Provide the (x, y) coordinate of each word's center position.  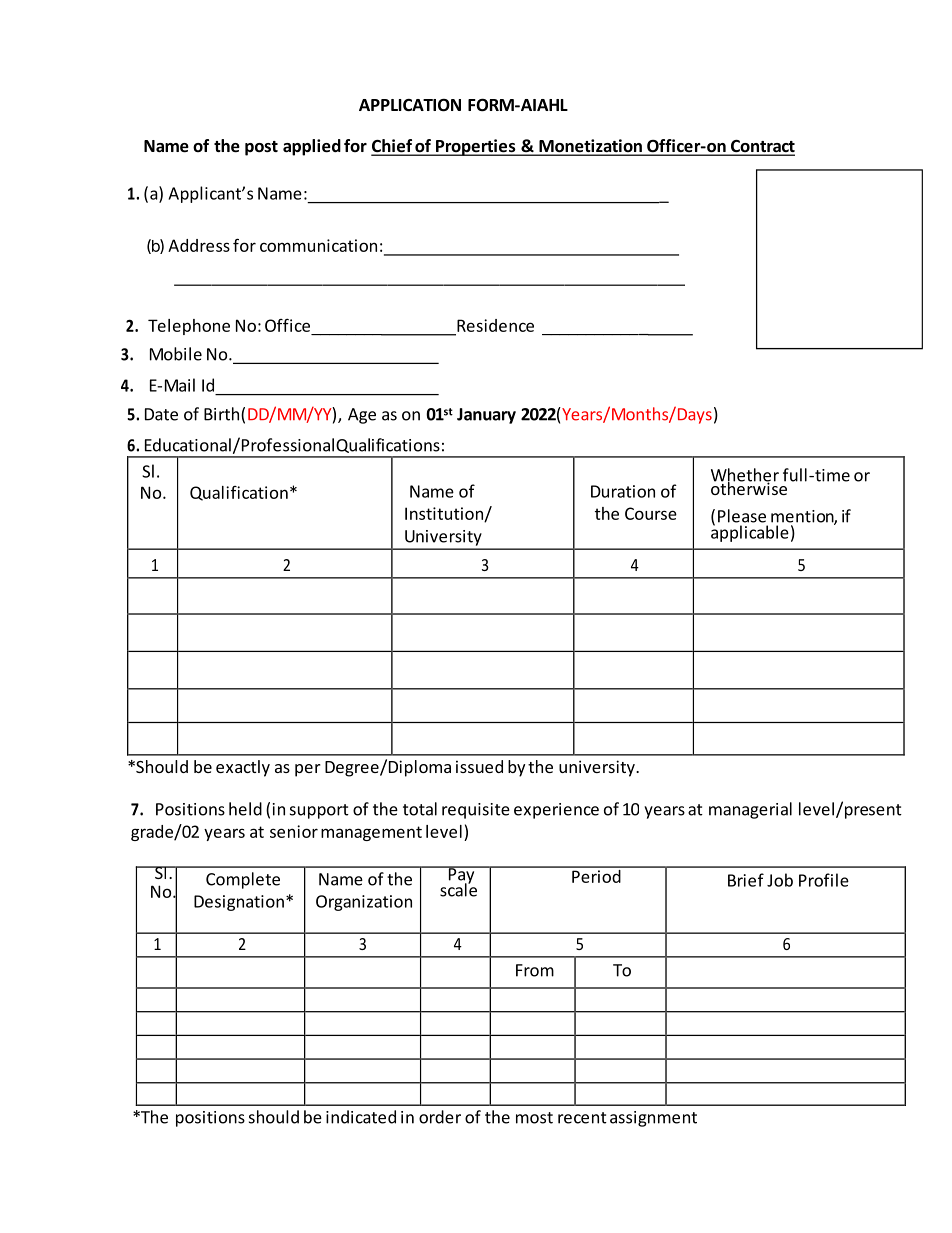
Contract (761, 147)
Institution (445, 514)
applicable (750, 532)
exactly (243, 768)
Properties (476, 147)
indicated (361, 1117)
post (261, 148)
